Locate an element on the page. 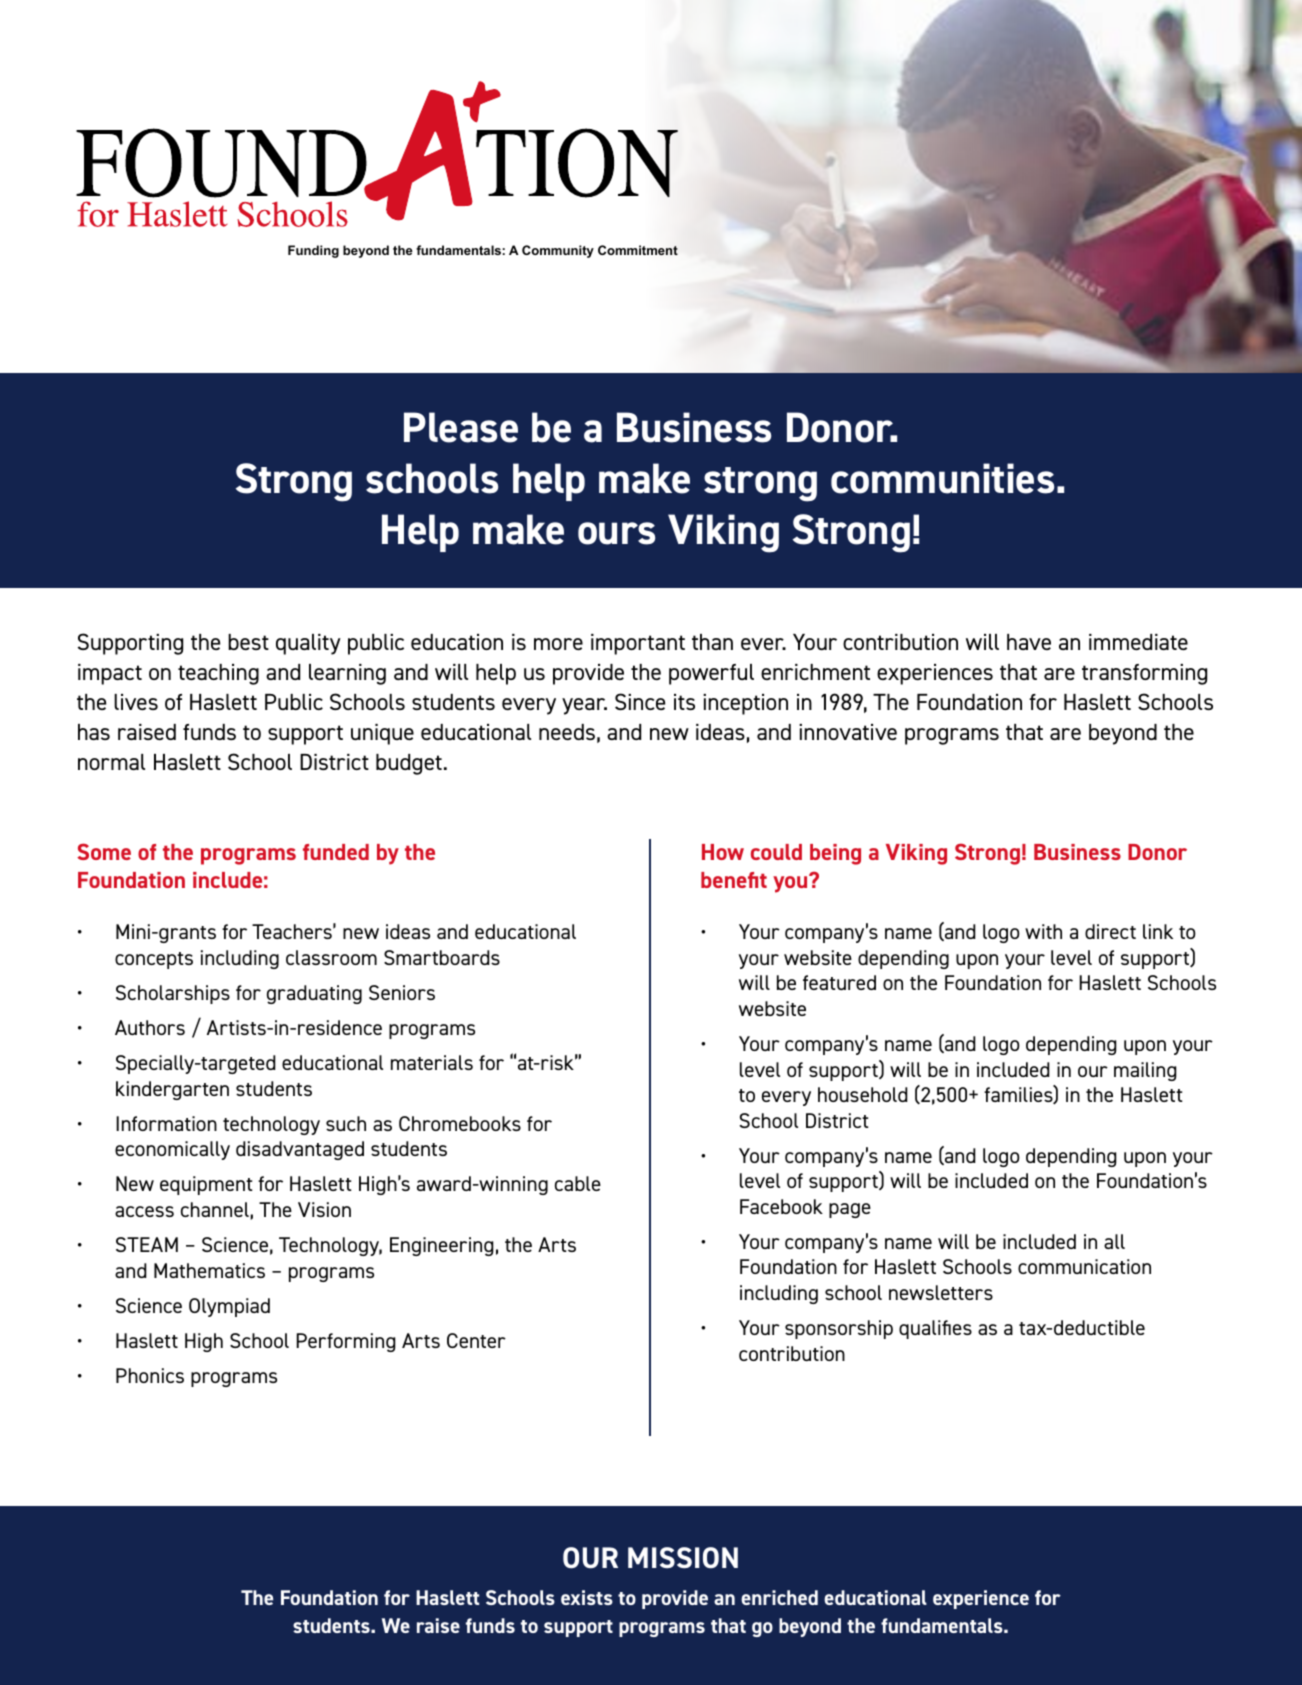 This image has width=1302, height=1685. materials is located at coordinates (432, 1062).
